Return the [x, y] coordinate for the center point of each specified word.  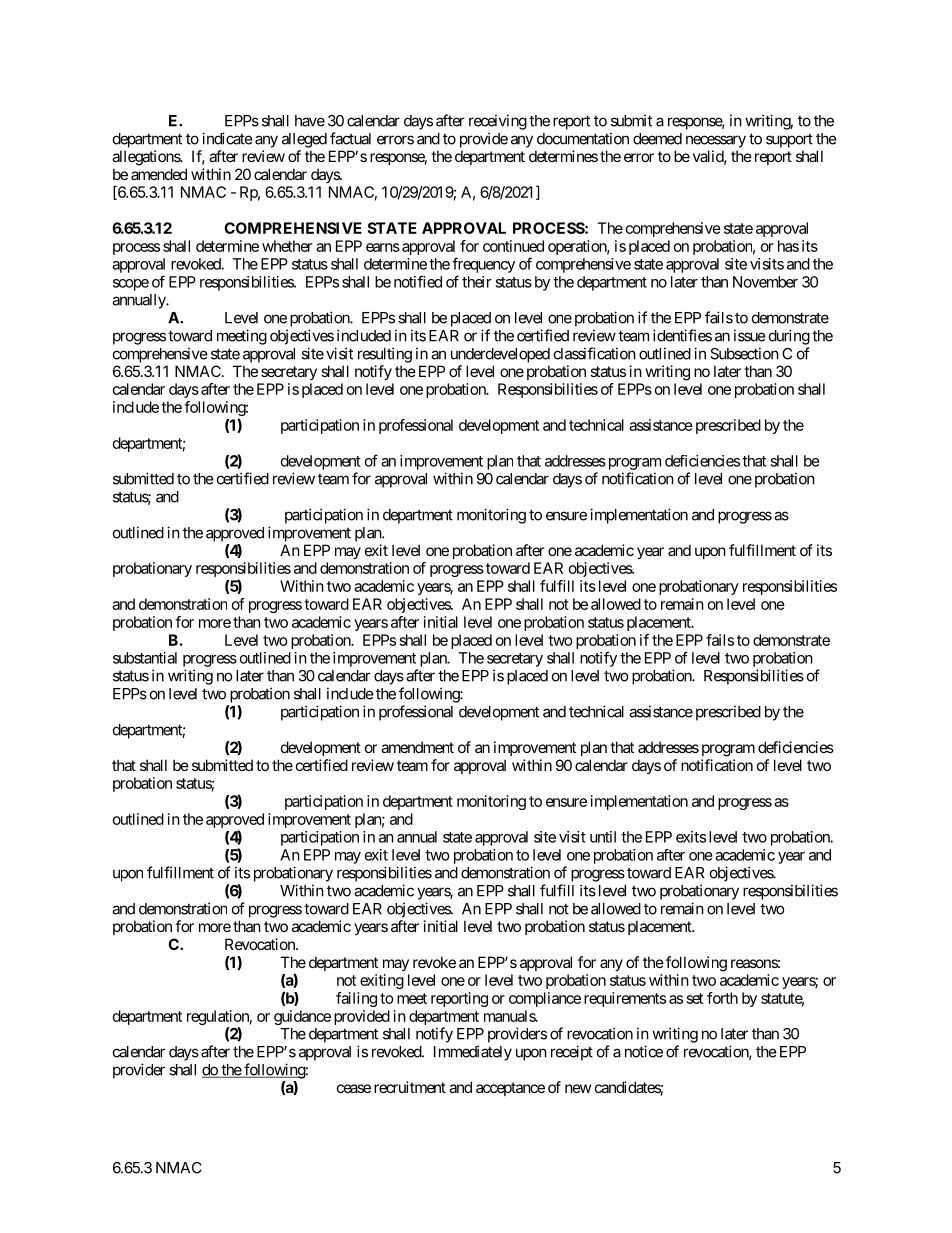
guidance [302, 1017]
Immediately [473, 1053]
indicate [227, 138]
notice [644, 1051]
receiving [498, 122]
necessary [716, 141]
